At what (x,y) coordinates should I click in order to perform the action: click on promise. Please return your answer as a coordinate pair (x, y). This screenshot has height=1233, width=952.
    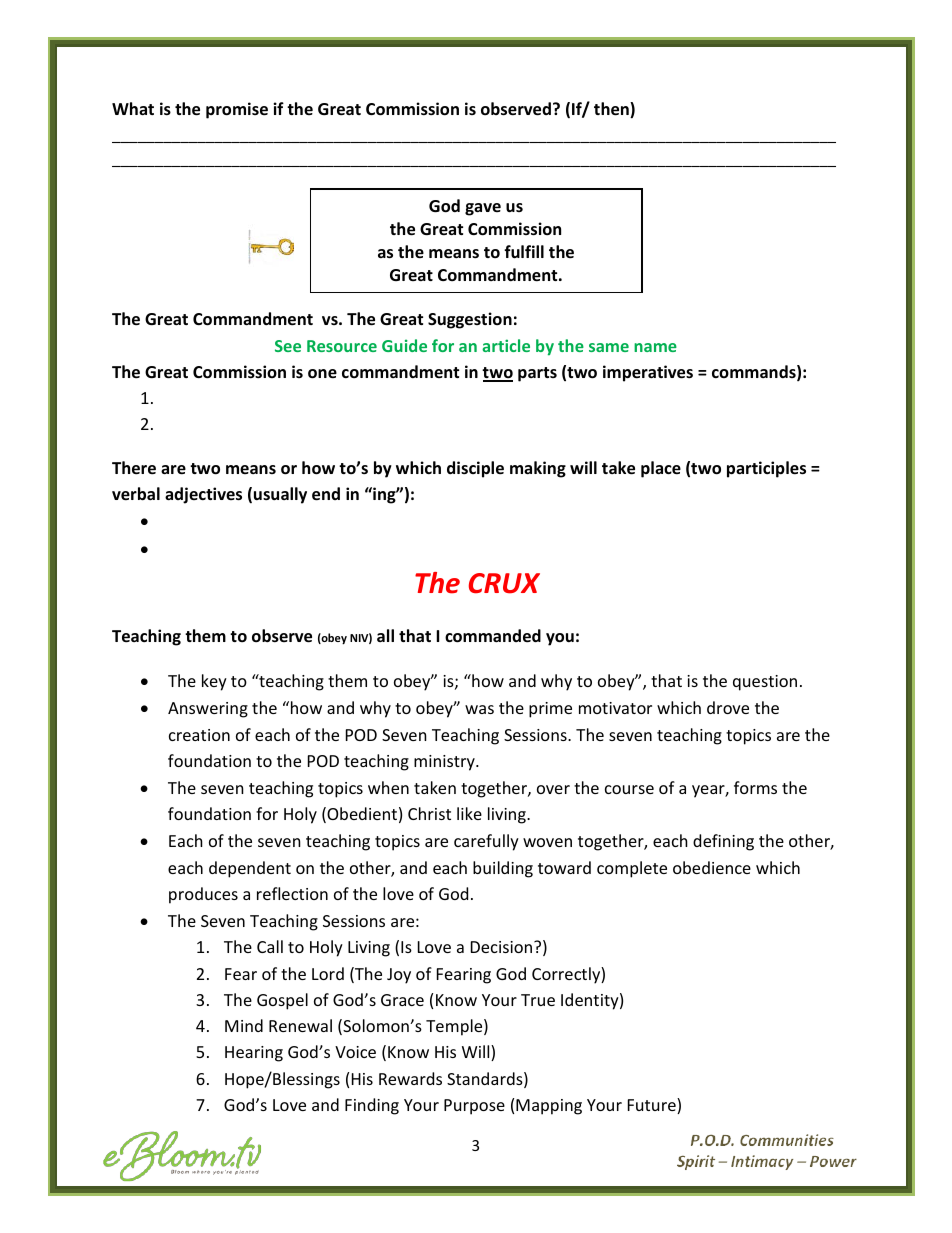
    Looking at the image, I should click on (237, 110).
